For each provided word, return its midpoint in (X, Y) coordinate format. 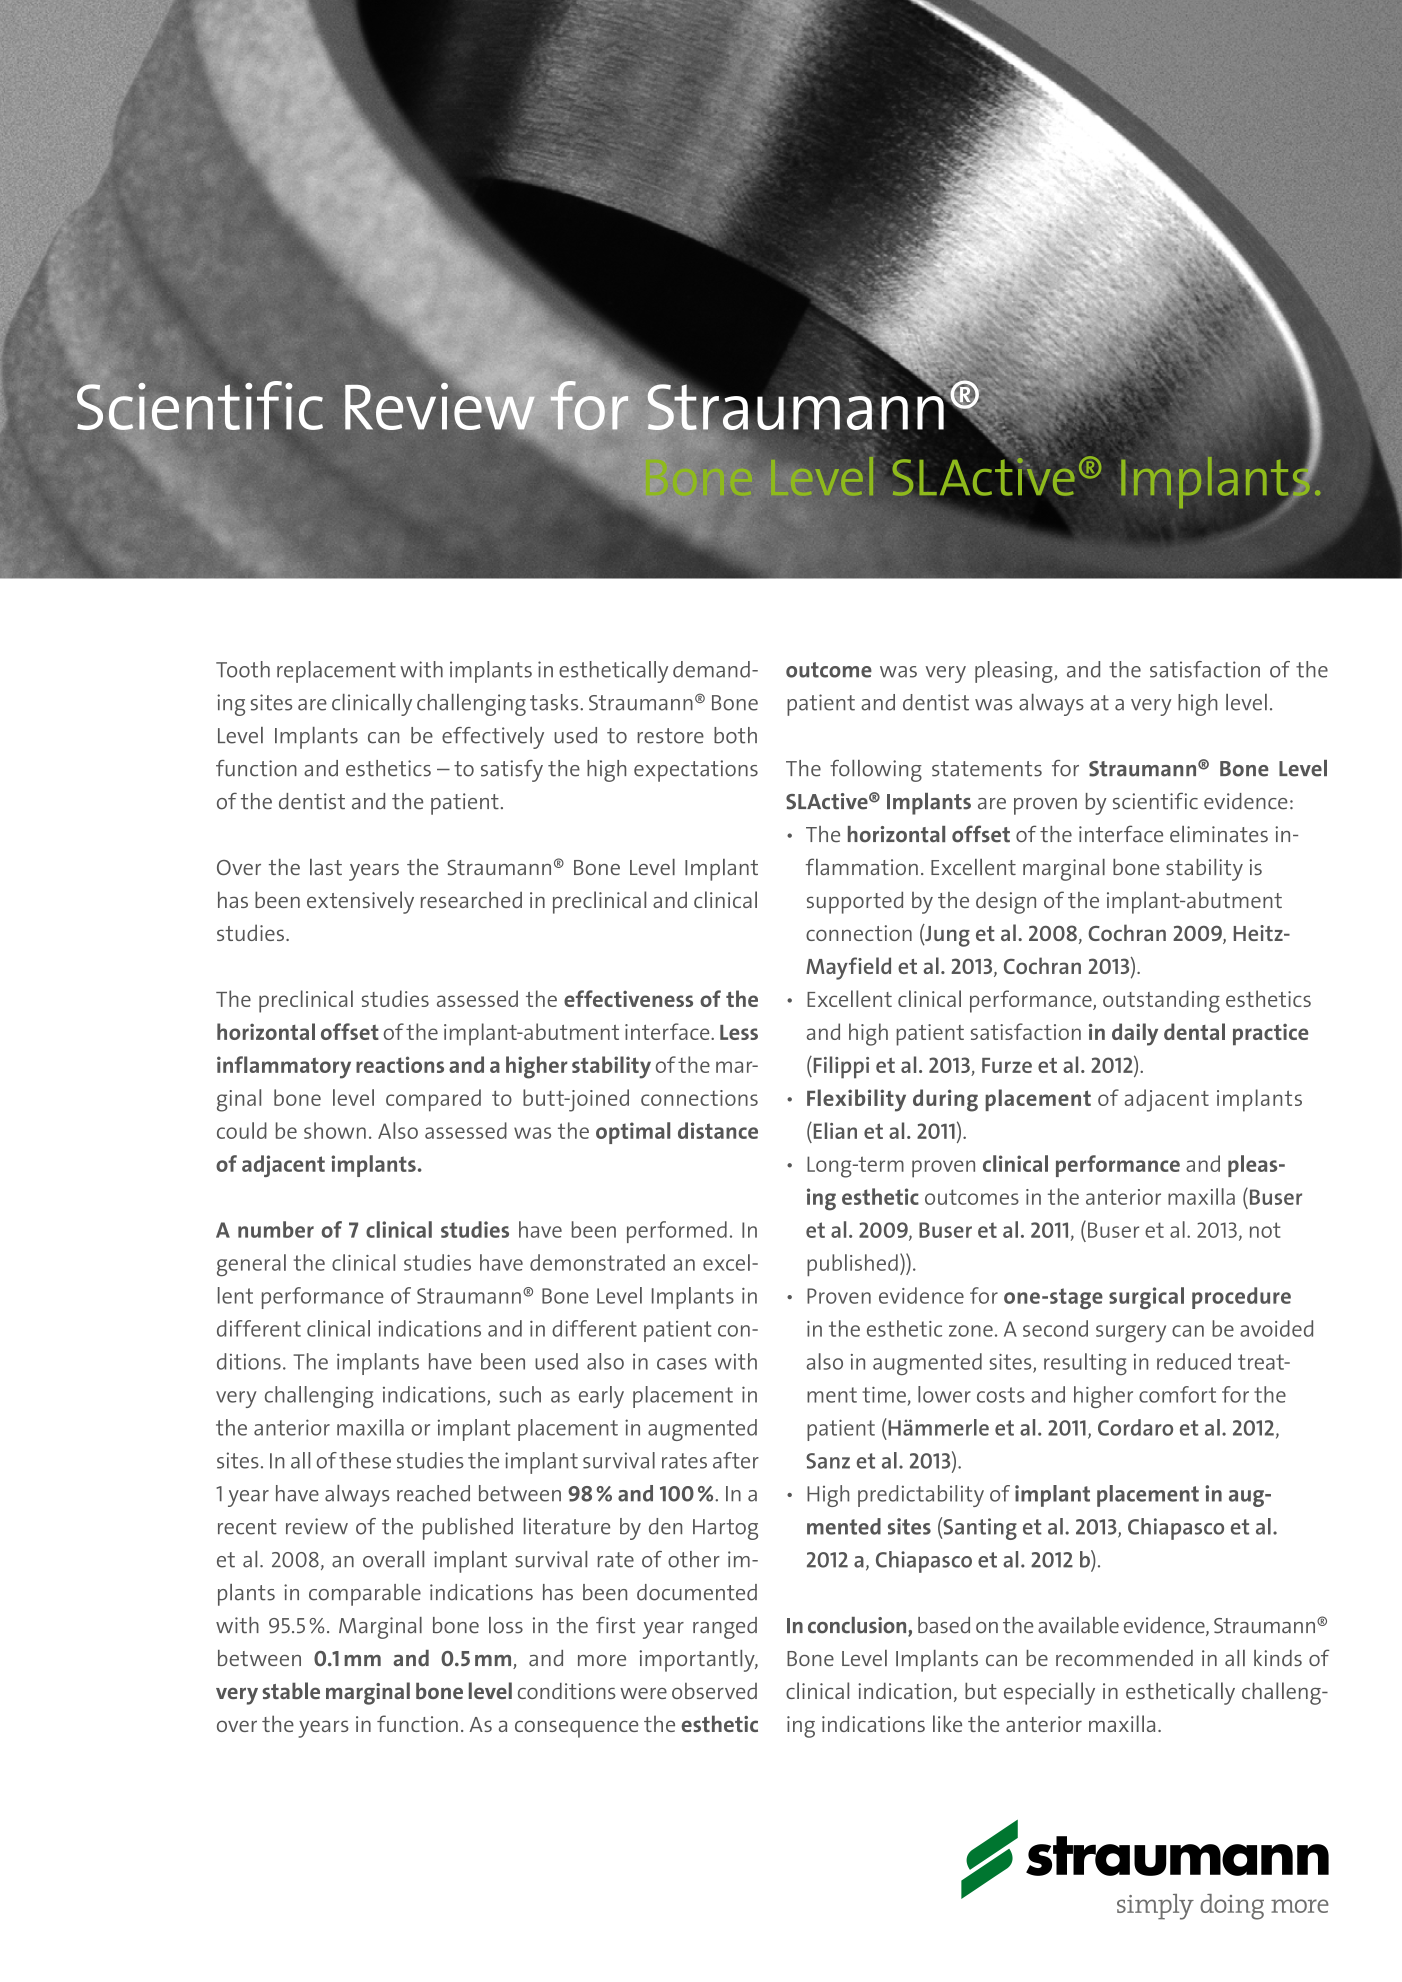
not (1265, 1230)
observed (714, 1691)
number (276, 1229)
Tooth (243, 669)
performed (677, 1232)
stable (291, 1690)
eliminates (1219, 834)
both (735, 735)
